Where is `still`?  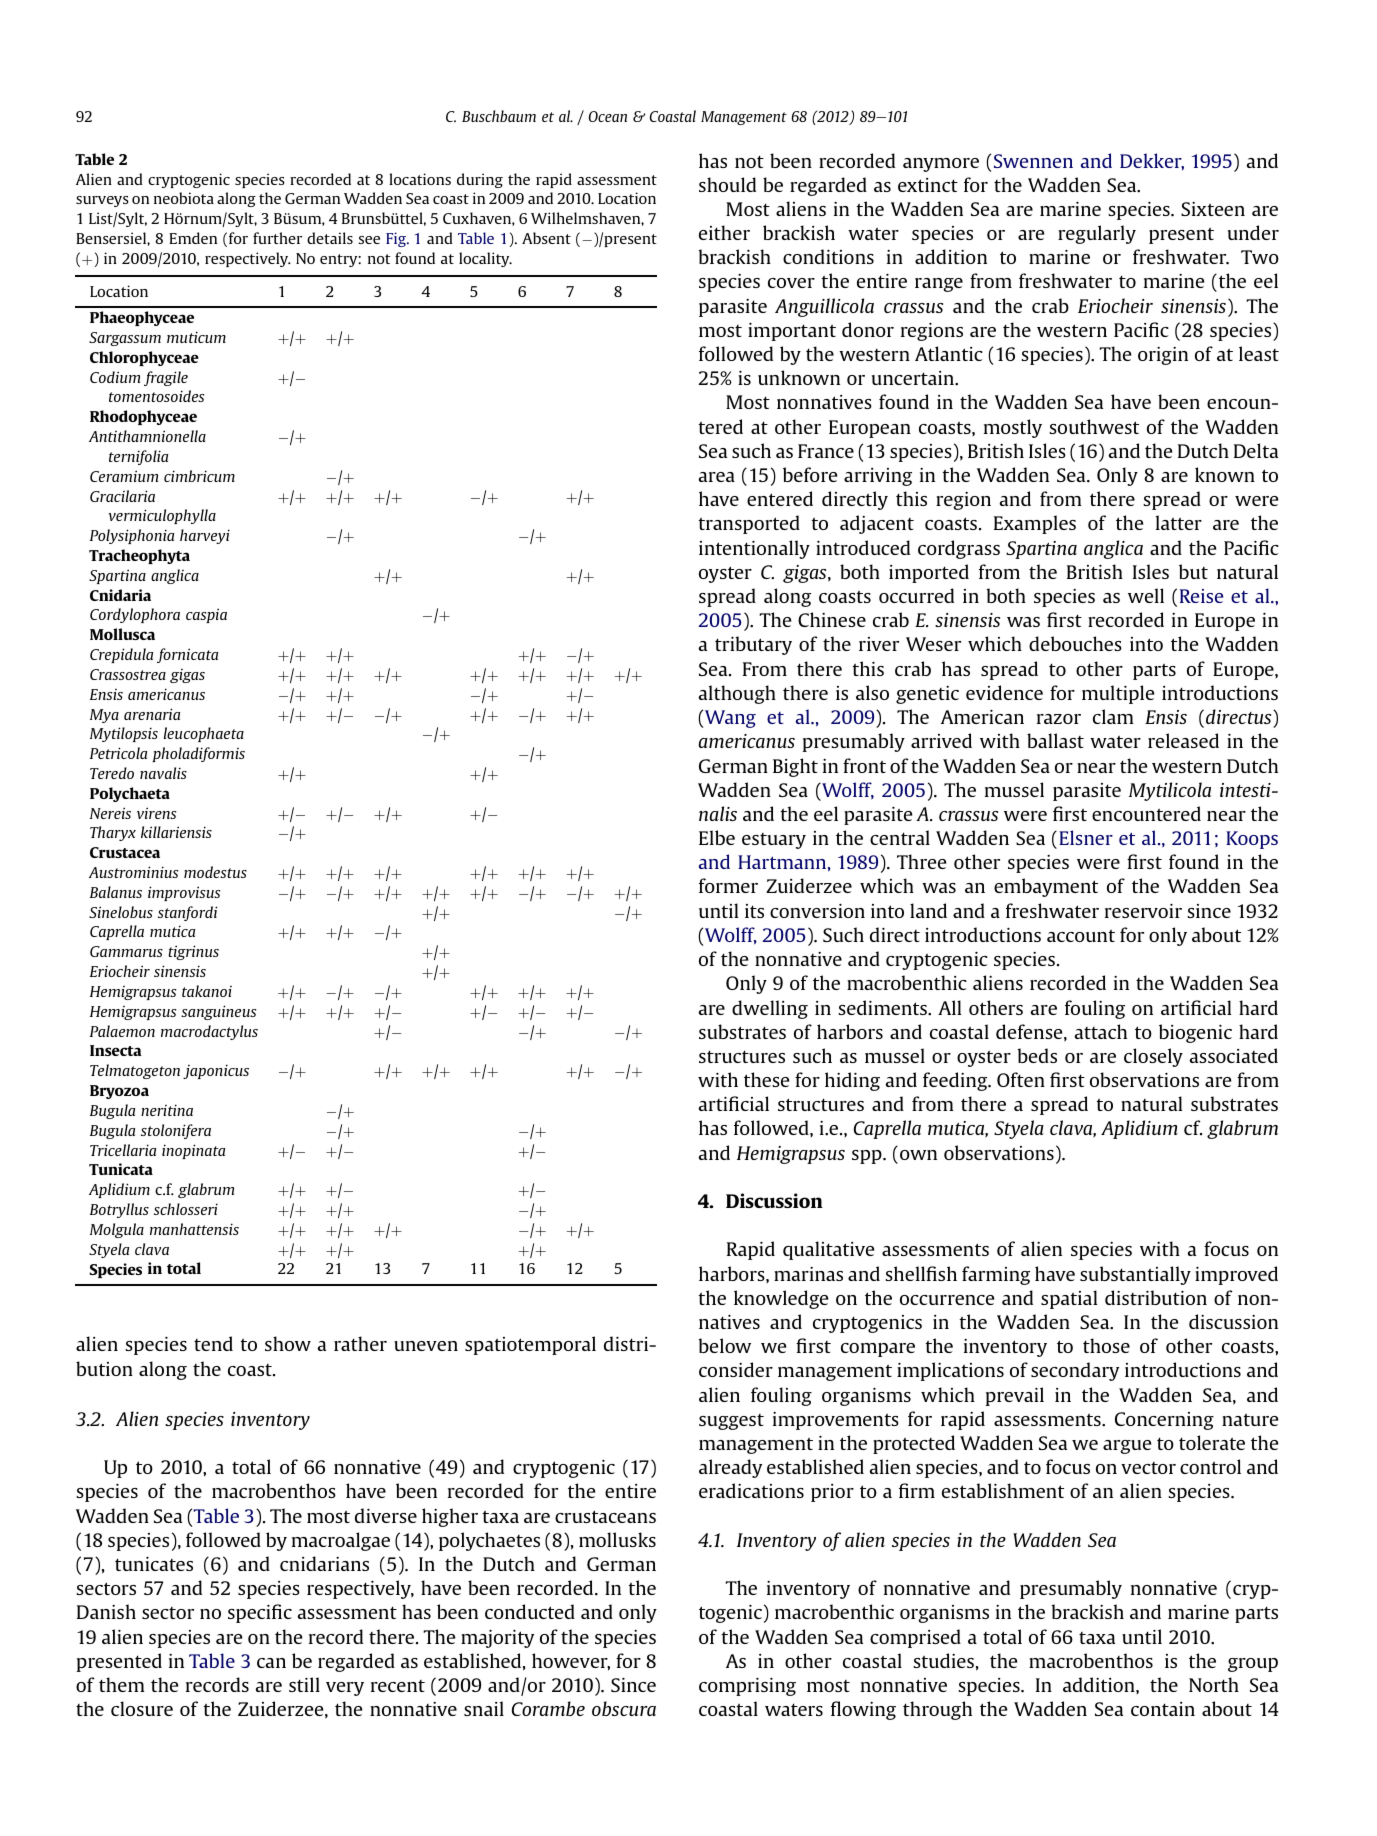 still is located at coordinates (304, 1684).
